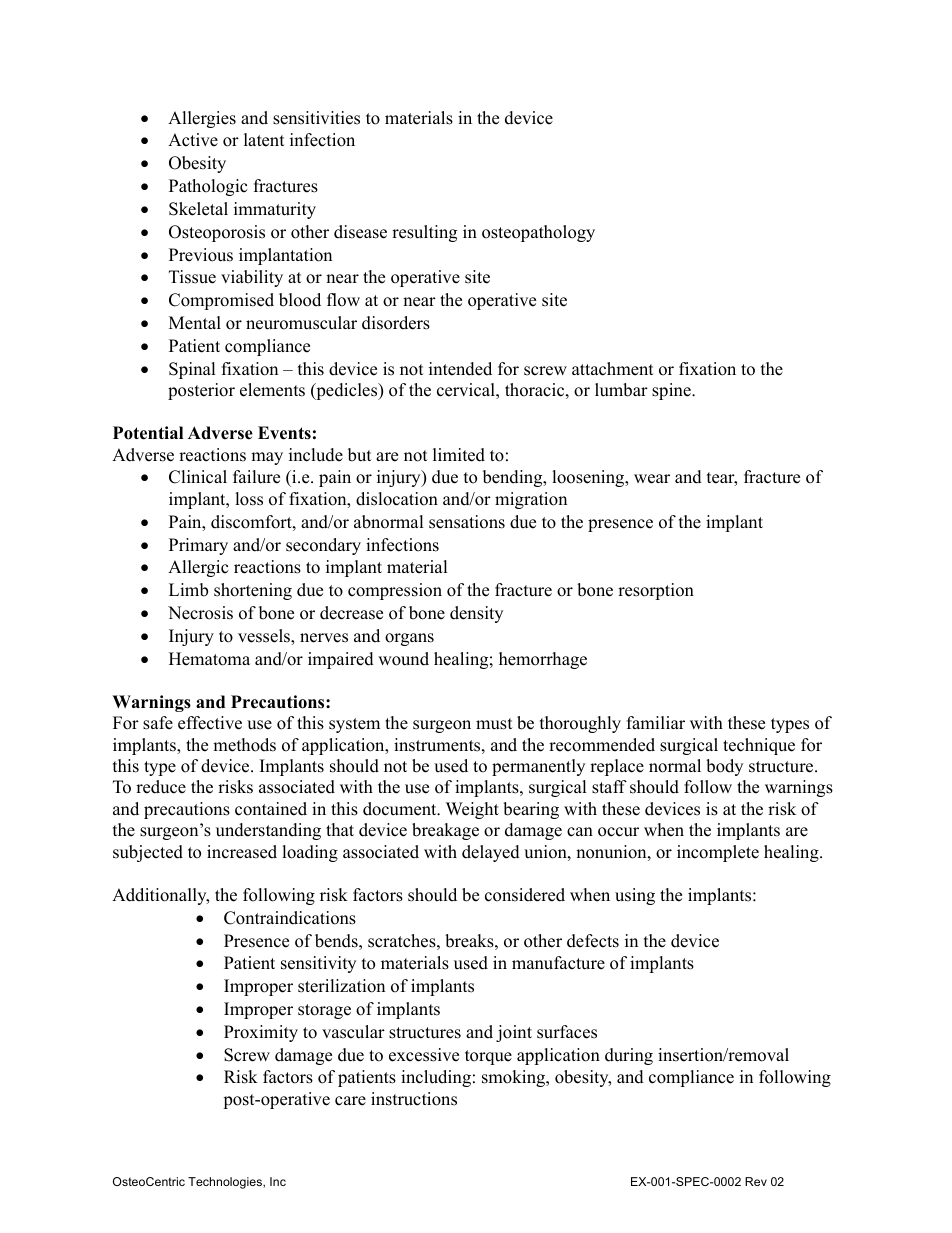 The width and height of the image is (952, 1233). I want to click on Spinal, so click(192, 370).
